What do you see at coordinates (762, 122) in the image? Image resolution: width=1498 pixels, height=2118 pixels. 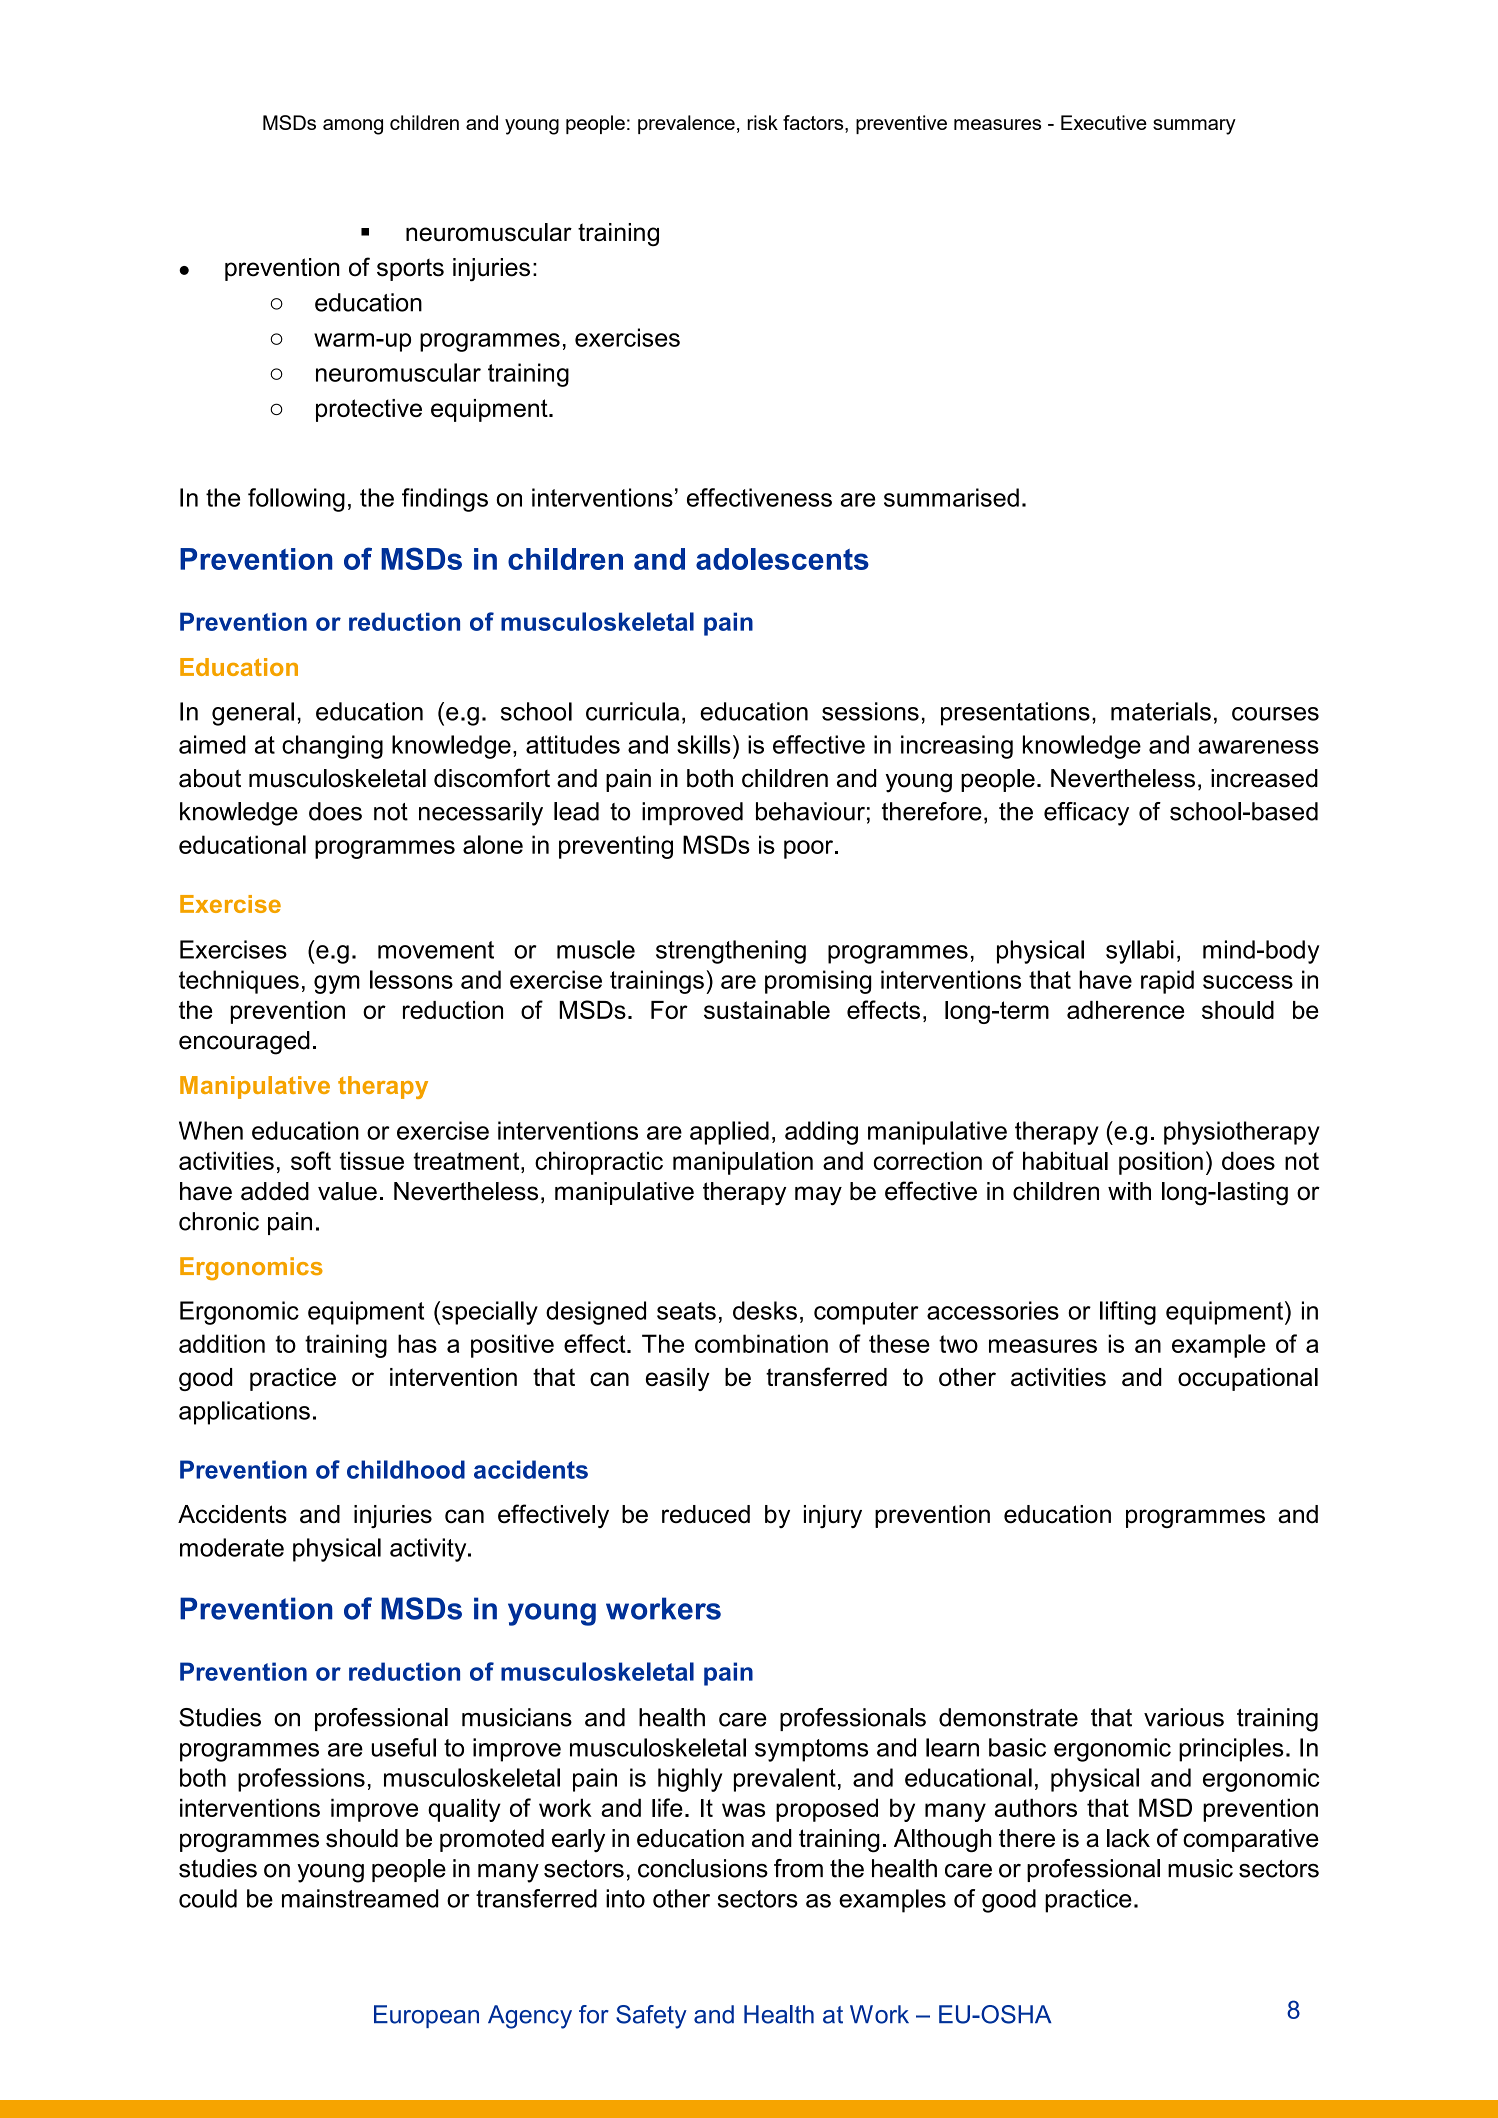 I see `risk` at bounding box center [762, 122].
